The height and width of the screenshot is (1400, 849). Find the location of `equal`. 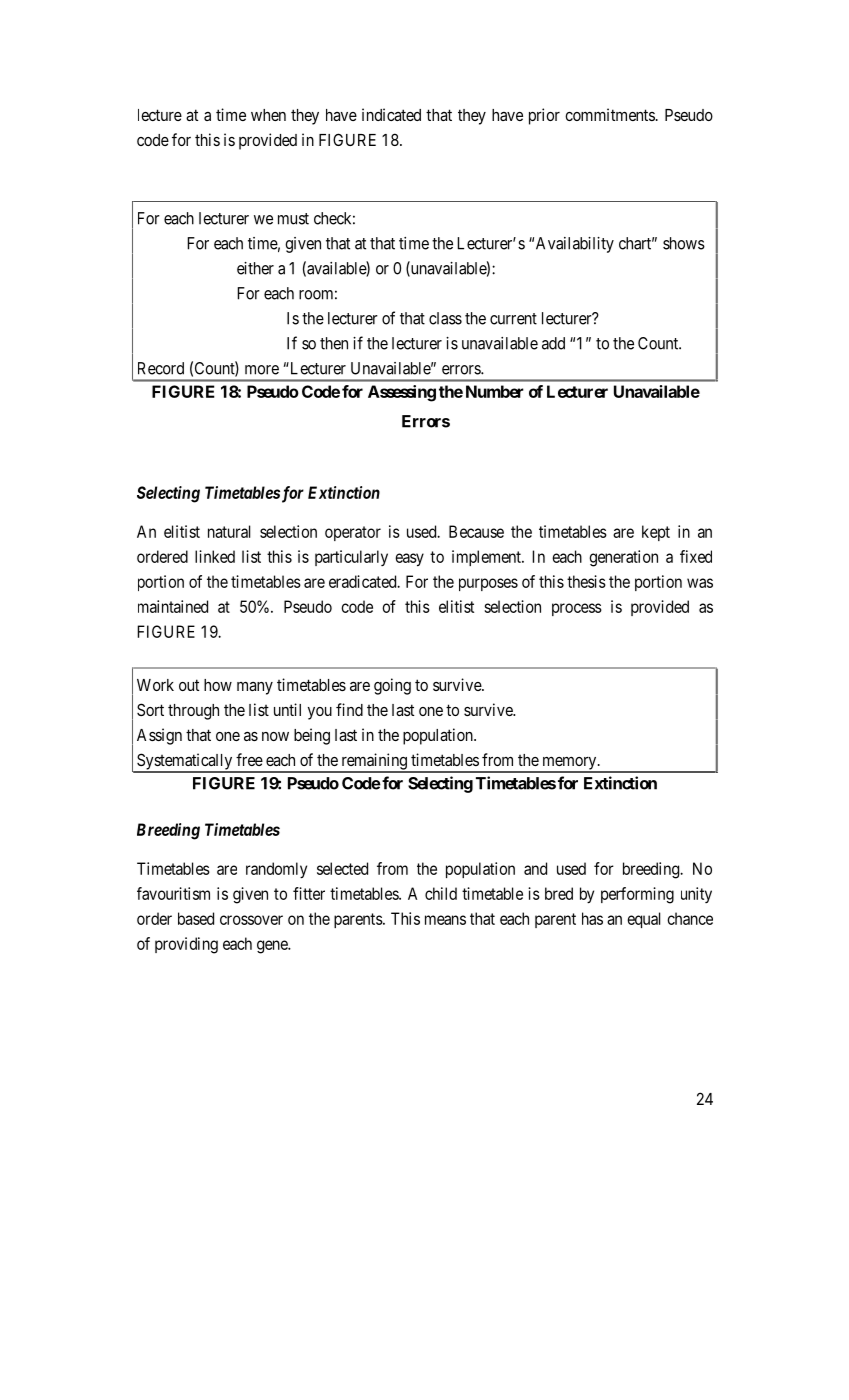

equal is located at coordinates (643, 920).
